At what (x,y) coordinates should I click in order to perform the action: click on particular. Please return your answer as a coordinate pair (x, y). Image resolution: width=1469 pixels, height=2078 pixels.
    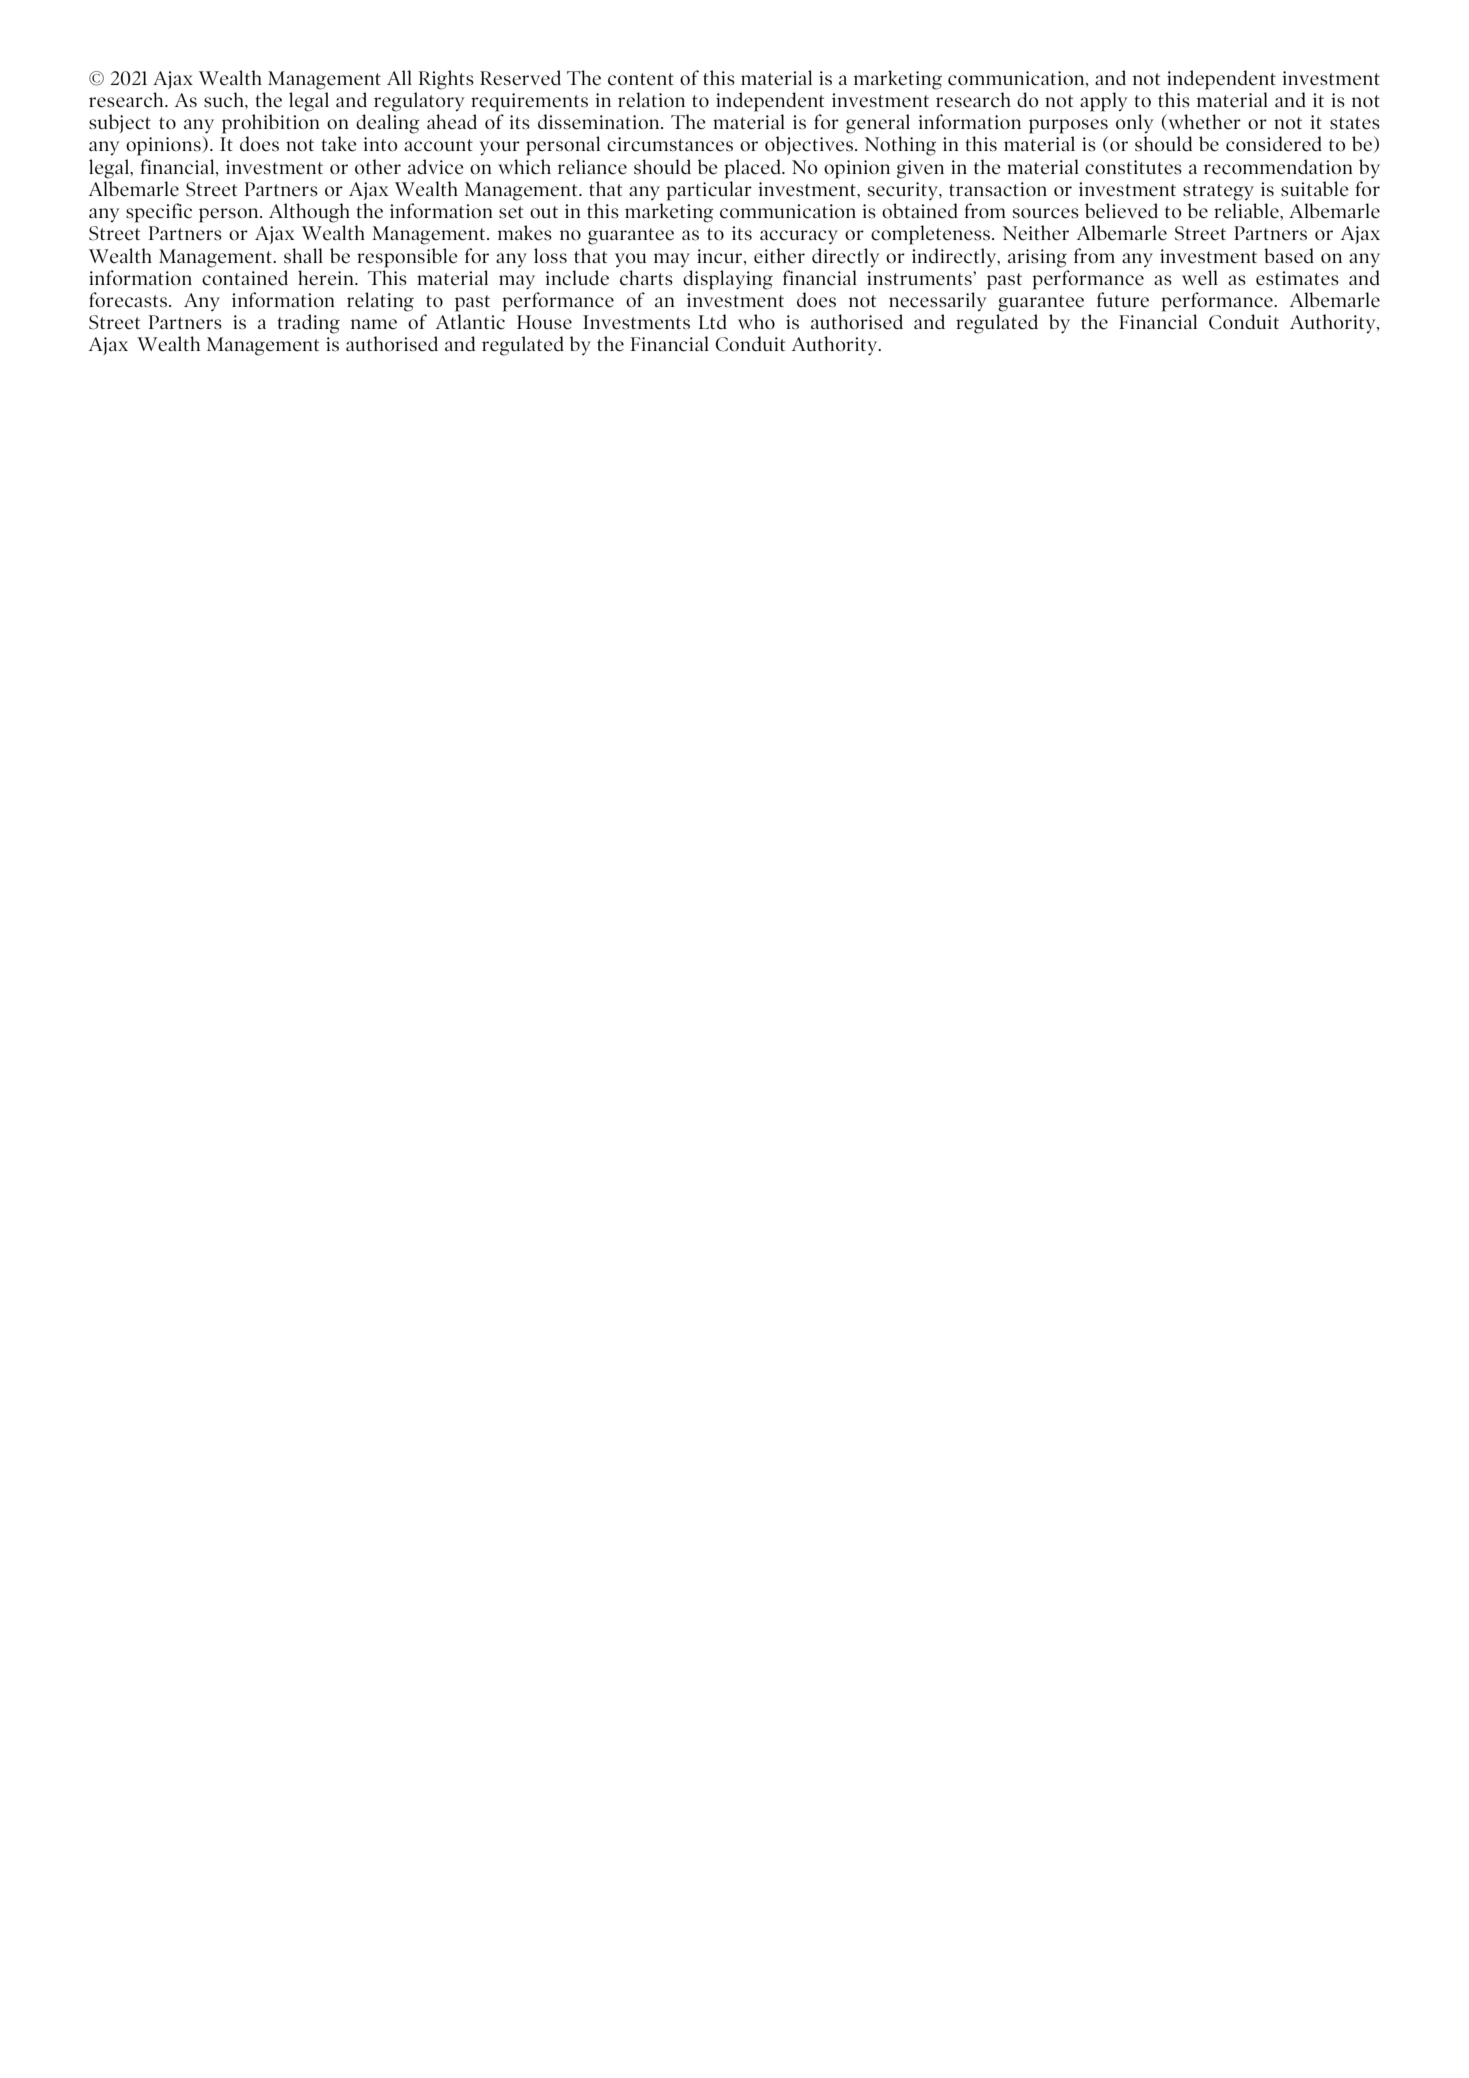
    Looking at the image, I should click on (709, 191).
